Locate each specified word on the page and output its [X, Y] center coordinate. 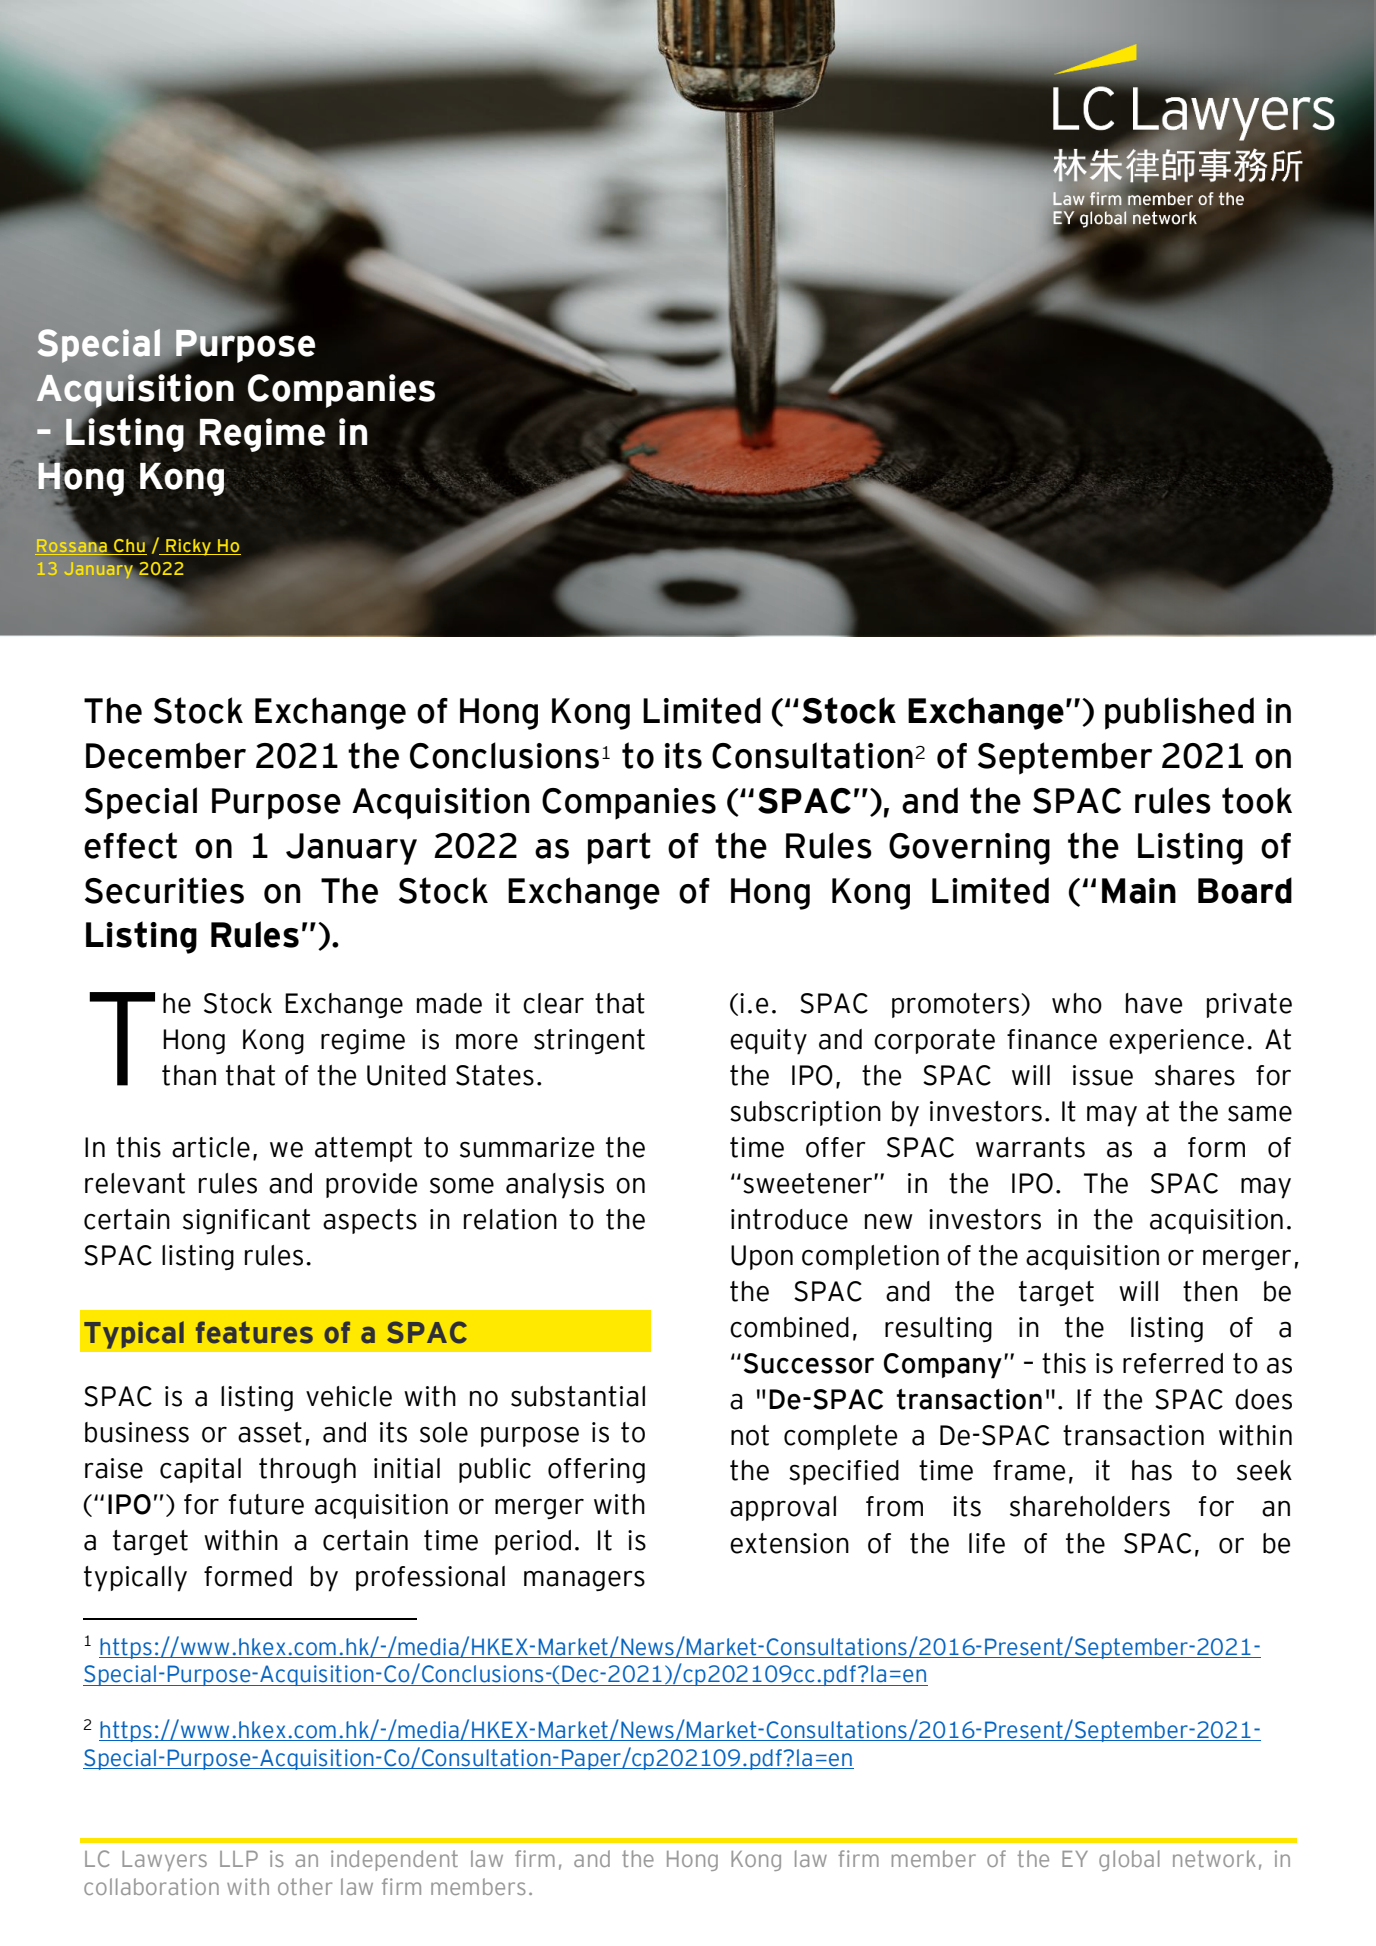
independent [394, 1860]
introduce [789, 1219]
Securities [164, 890]
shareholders [1090, 1506]
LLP [239, 1859]
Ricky [188, 547]
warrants [1030, 1147]
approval [783, 1508]
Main [1139, 891]
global [1129, 1860]
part [619, 848]
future [266, 1504]
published [1179, 713]
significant [246, 1221]
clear [553, 1003]
